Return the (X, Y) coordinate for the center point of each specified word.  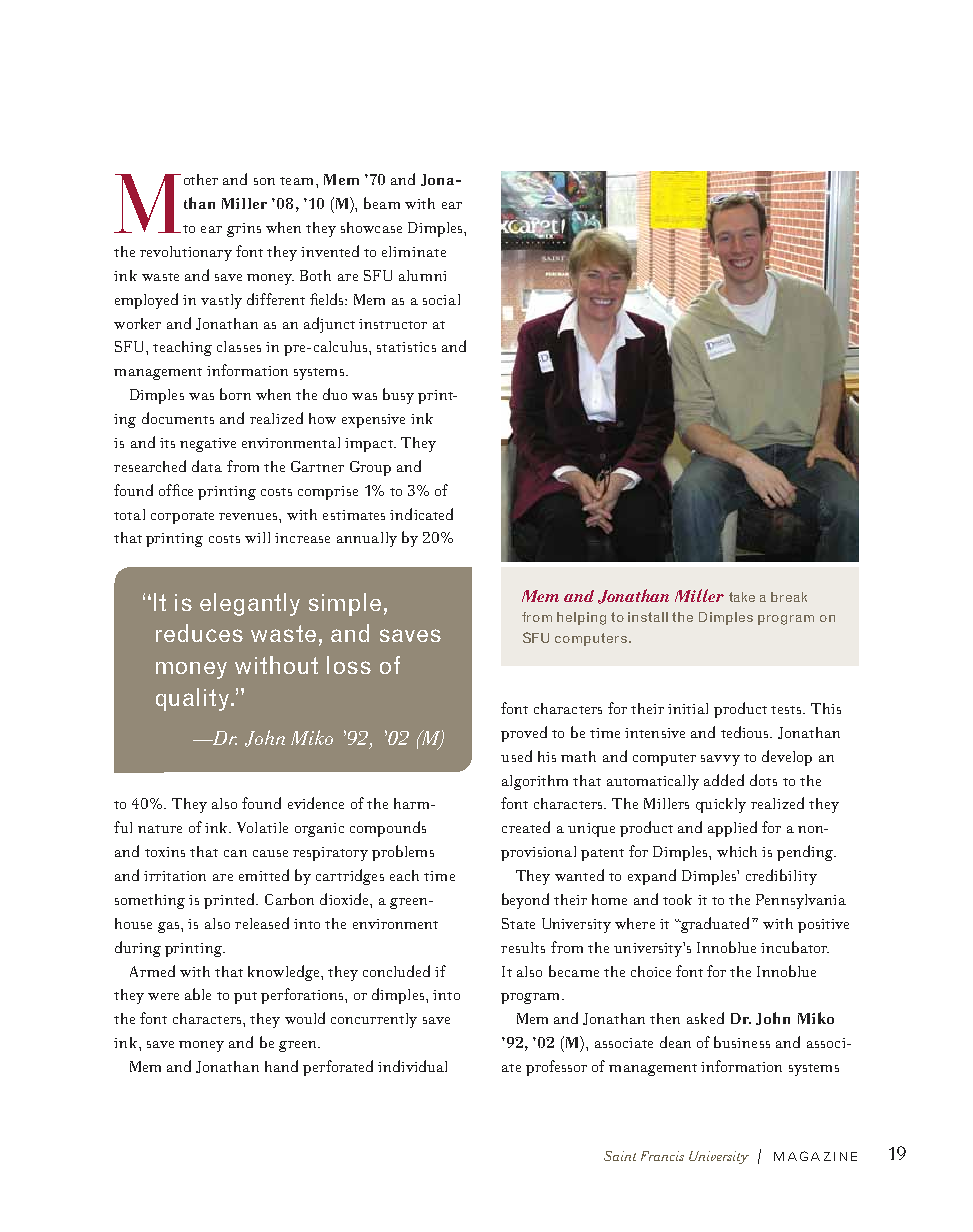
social (441, 299)
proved (524, 734)
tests (787, 710)
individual (412, 1066)
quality (192, 699)
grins (244, 230)
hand (281, 1066)
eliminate (414, 251)
